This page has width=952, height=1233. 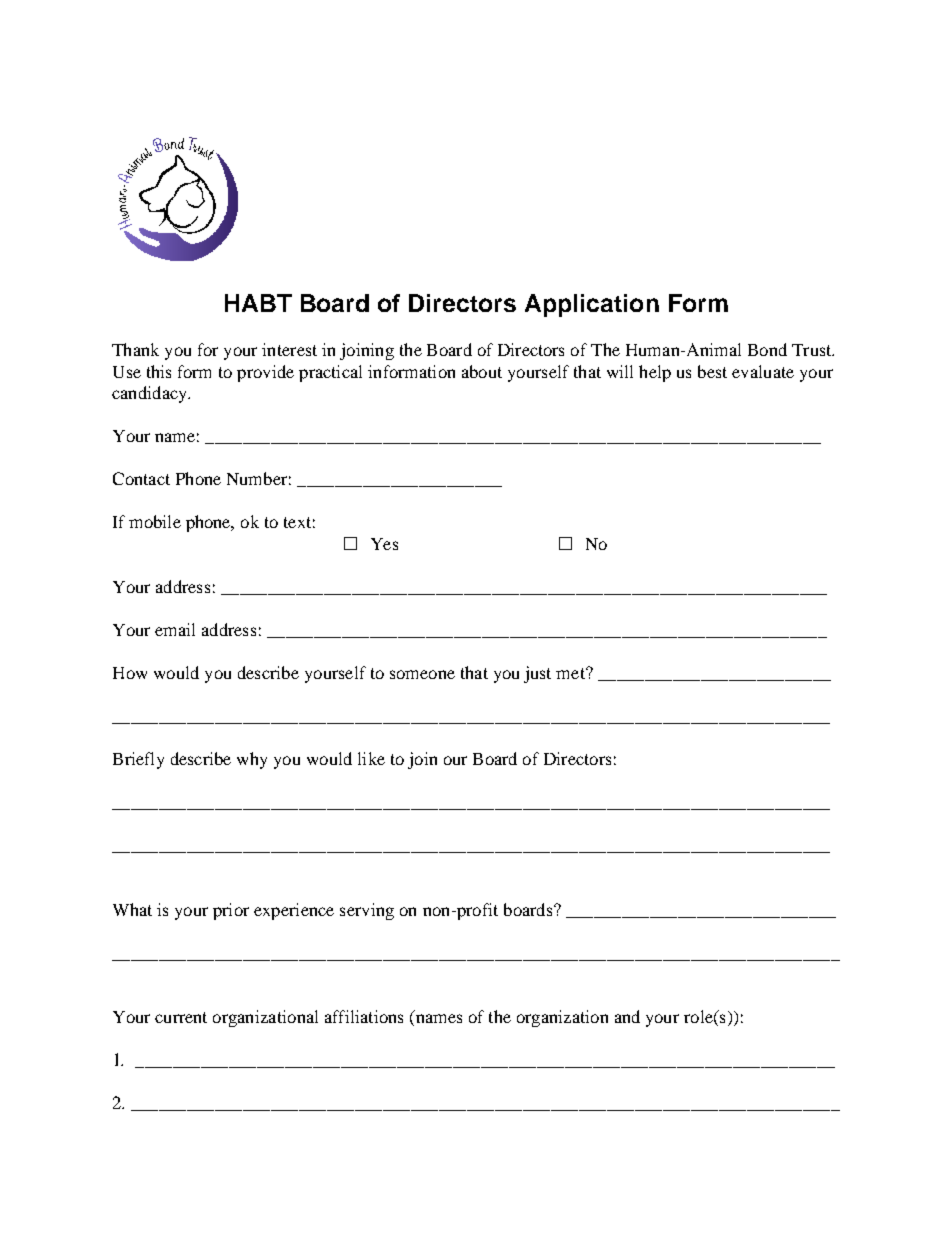 What do you see at coordinates (482, 371) in the page?
I see `about` at bounding box center [482, 371].
